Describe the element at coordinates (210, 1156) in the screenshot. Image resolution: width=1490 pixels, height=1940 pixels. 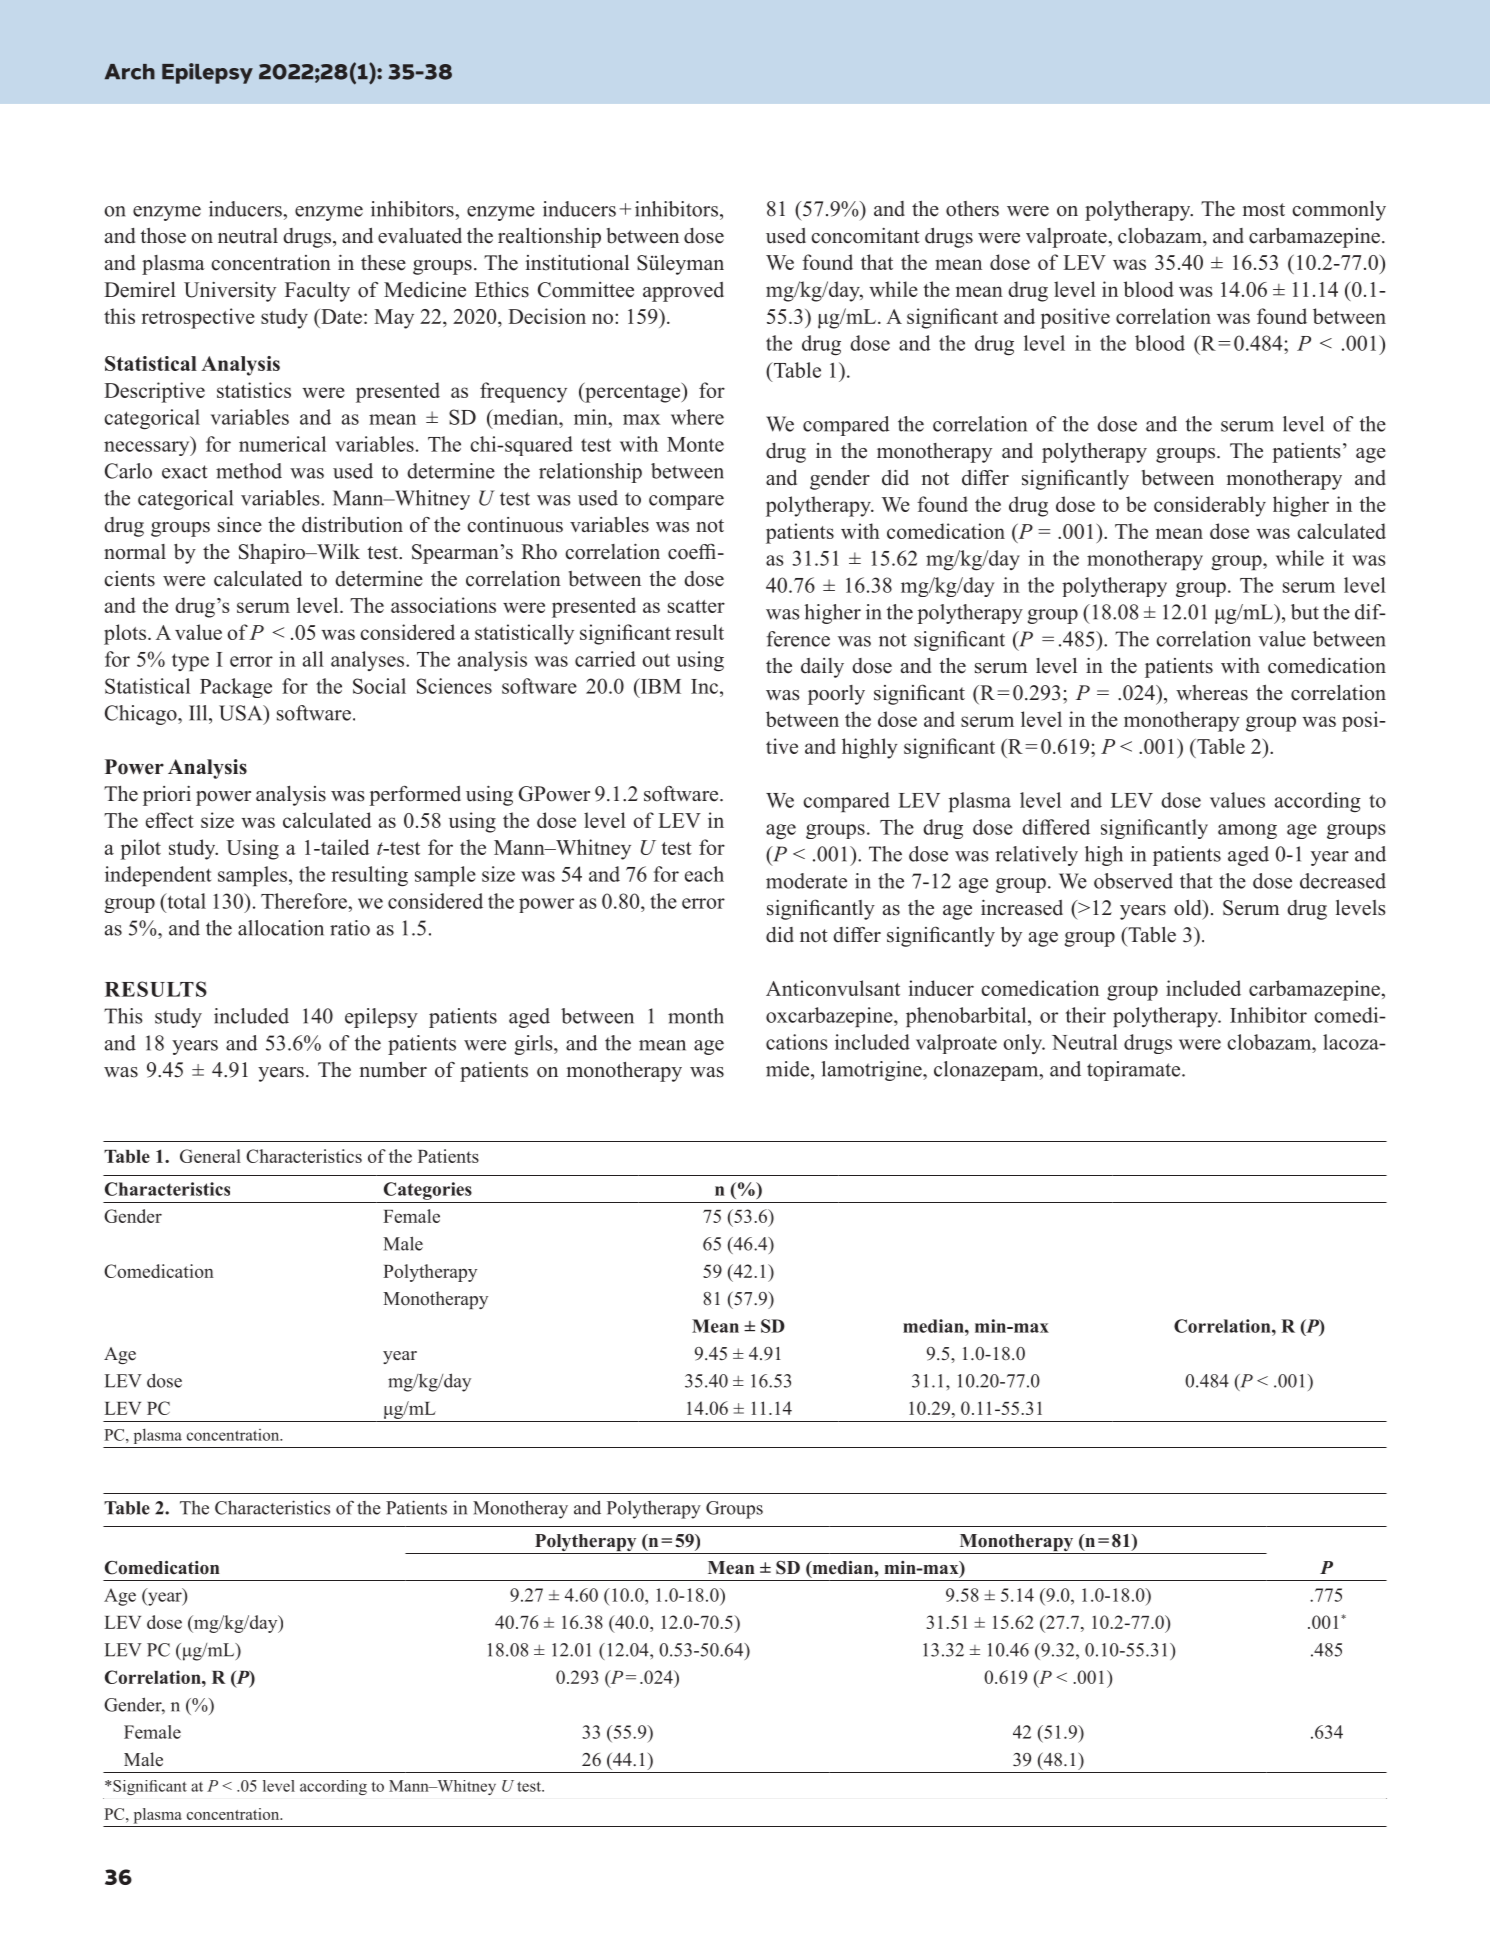
I see `General` at that location.
